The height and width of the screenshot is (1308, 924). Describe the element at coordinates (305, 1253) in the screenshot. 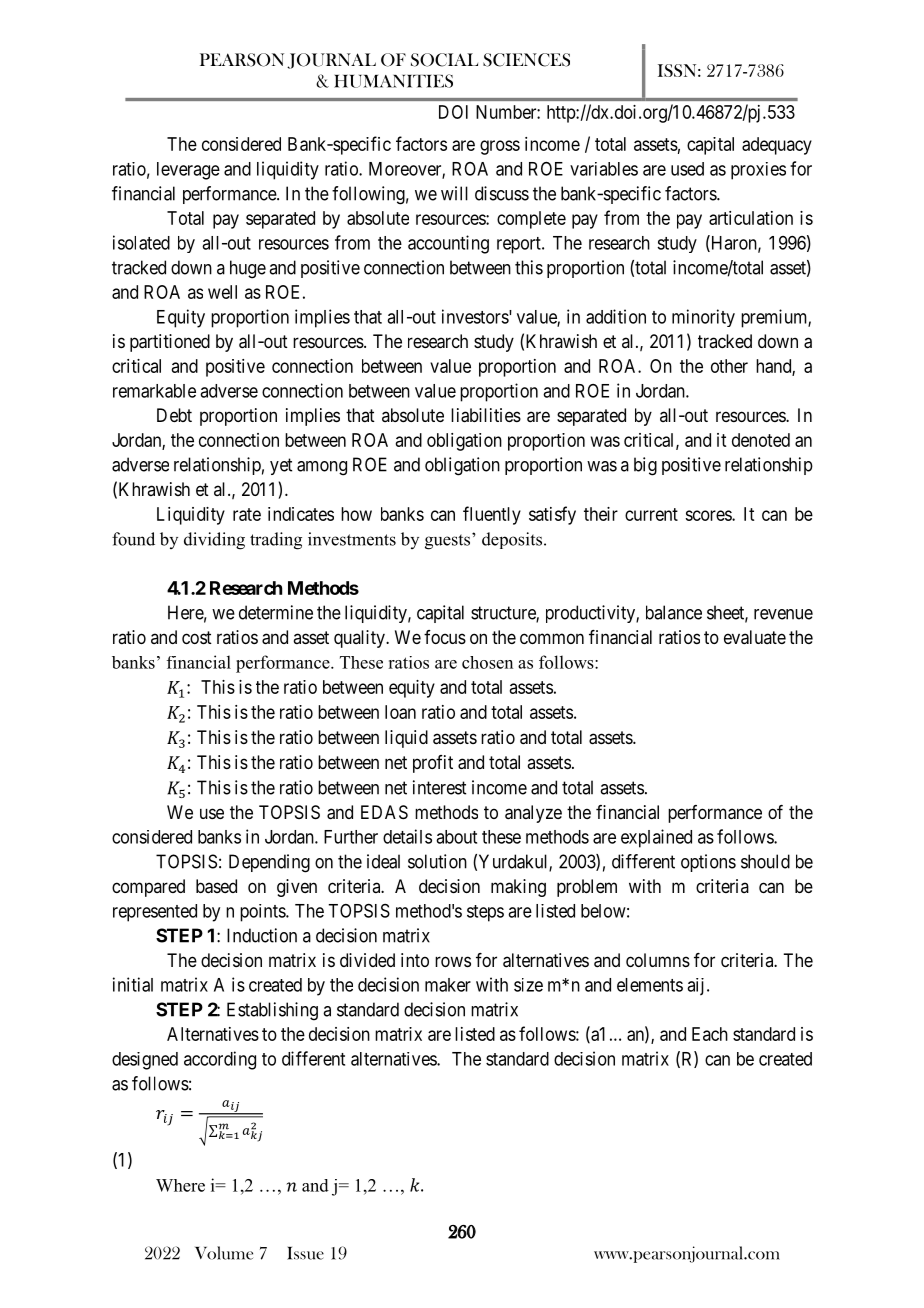

I see `Issue` at that location.
